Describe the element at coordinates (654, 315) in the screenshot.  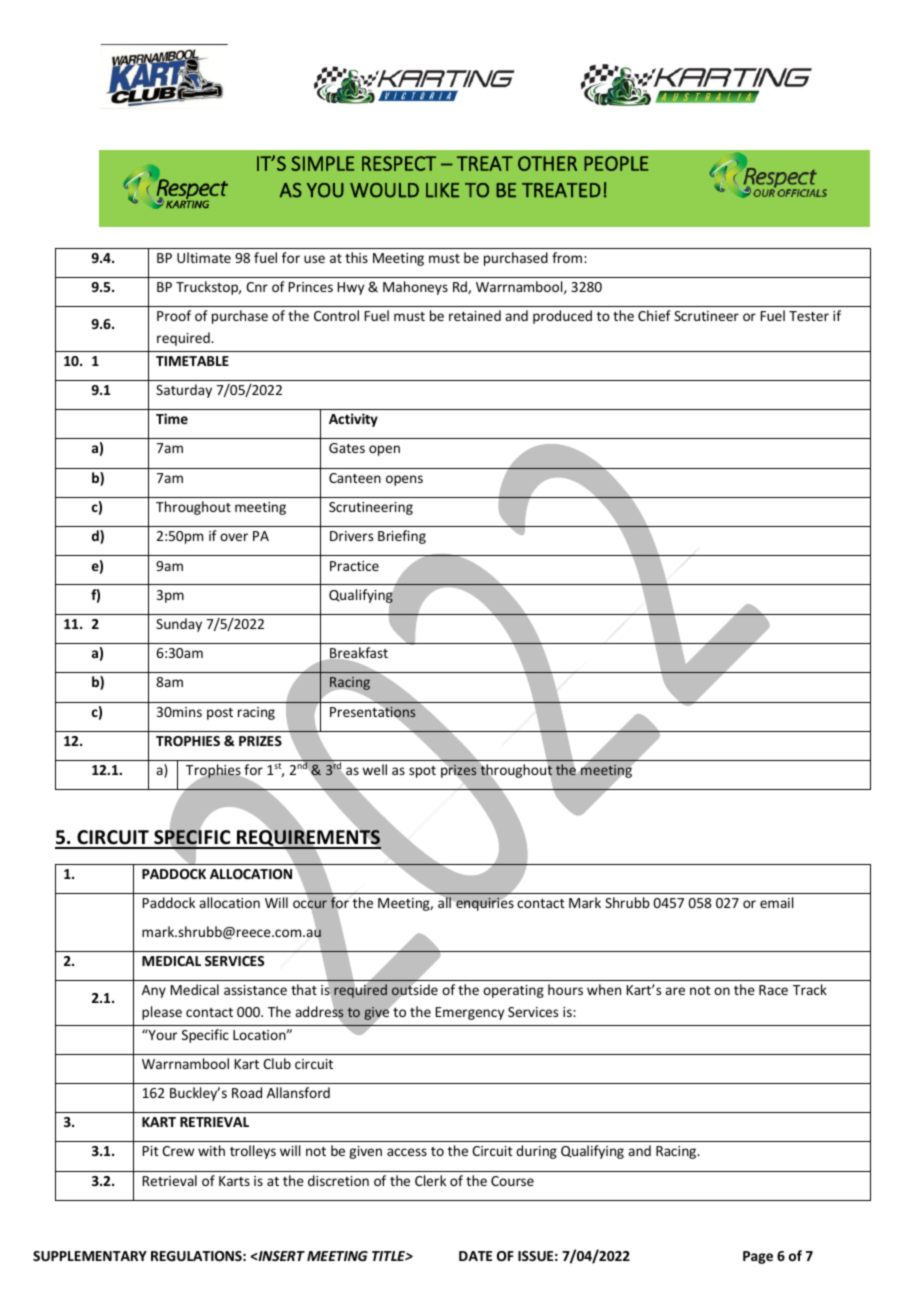
I see `Chief` at that location.
